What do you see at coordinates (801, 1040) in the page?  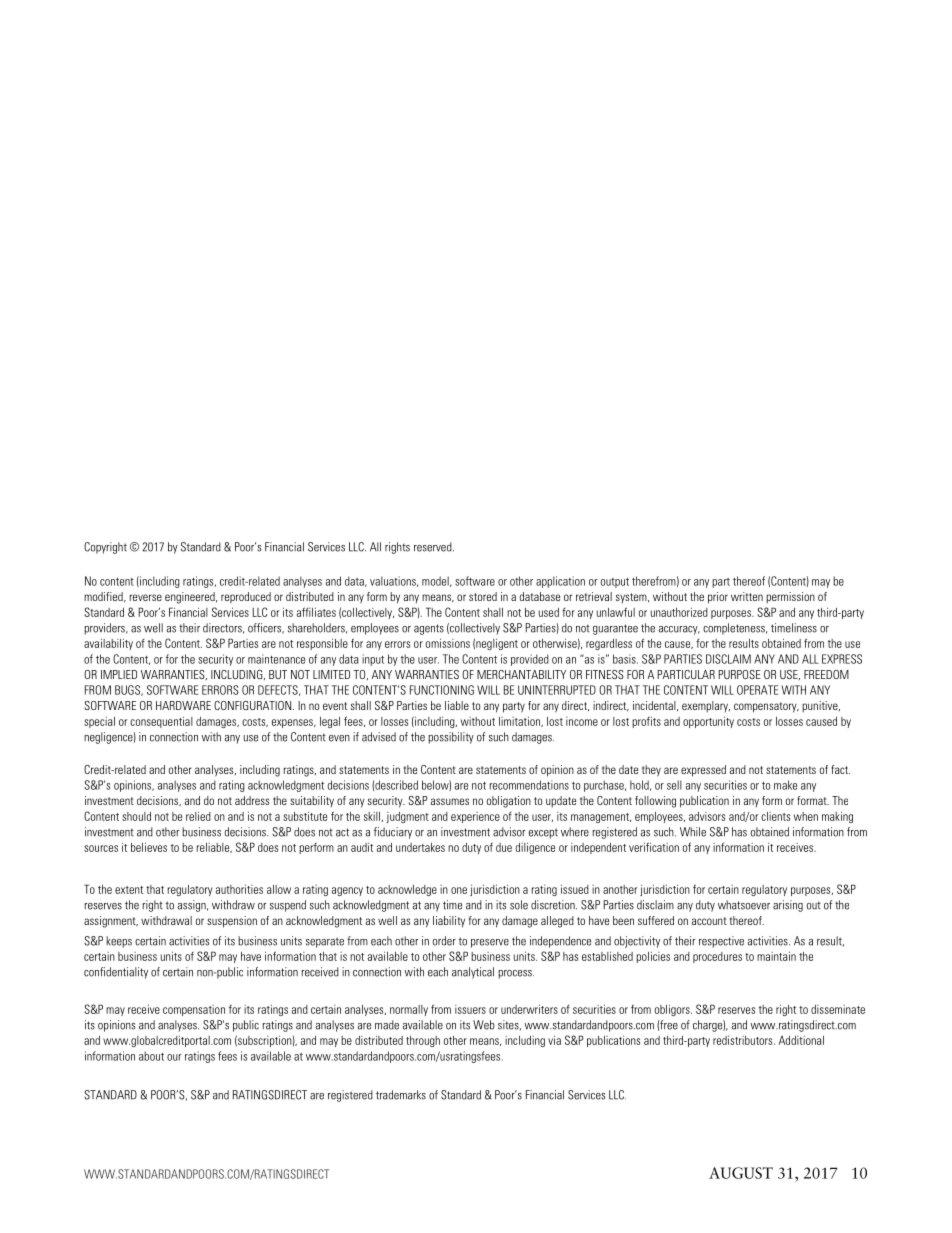 I see `Additional` at bounding box center [801, 1040].
